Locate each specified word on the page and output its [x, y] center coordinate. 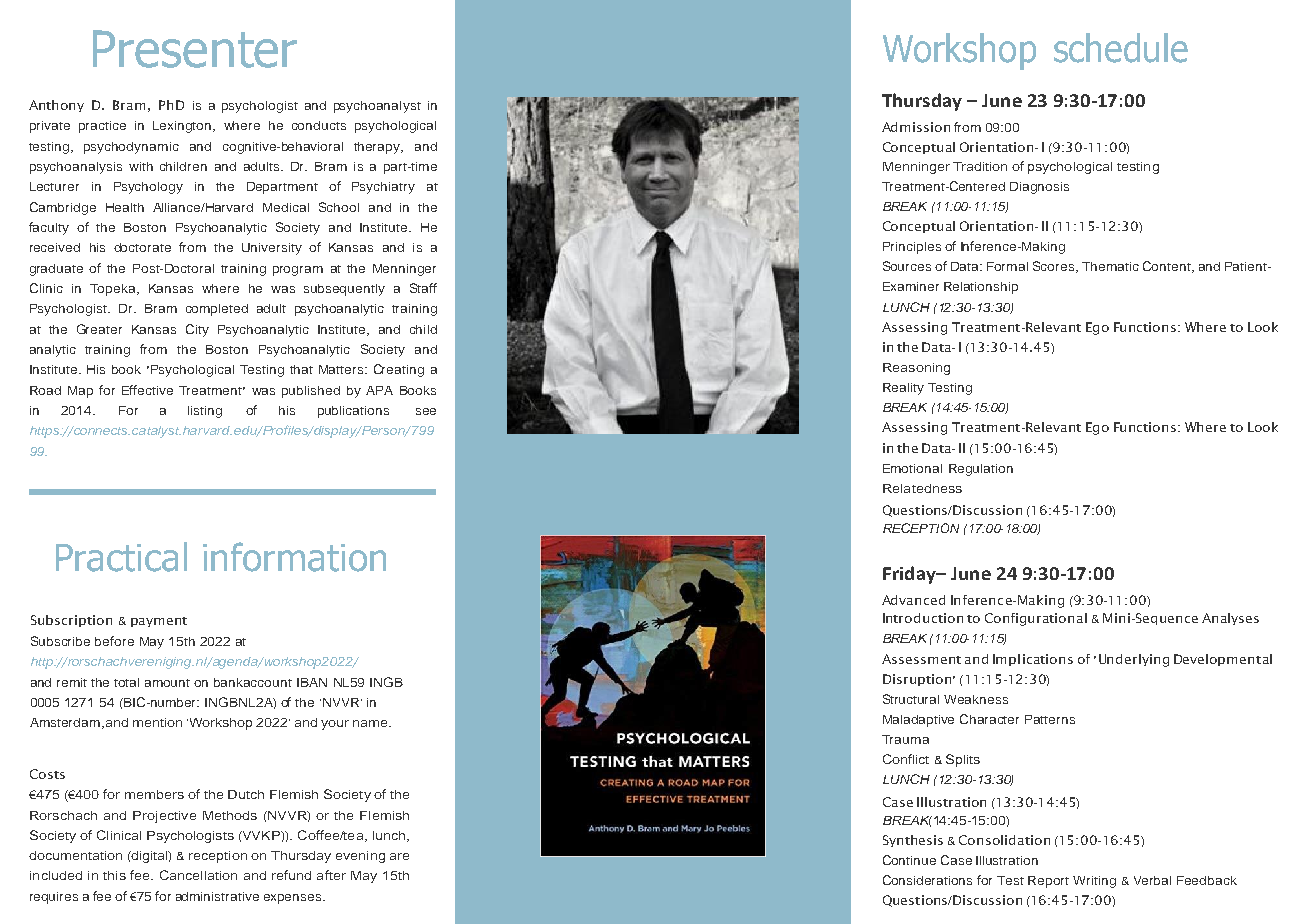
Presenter [195, 49]
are [399, 856]
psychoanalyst [377, 107]
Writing [1094, 882]
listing [205, 412]
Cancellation [198, 875]
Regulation [981, 470]
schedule [1121, 48]
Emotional [912, 468]
